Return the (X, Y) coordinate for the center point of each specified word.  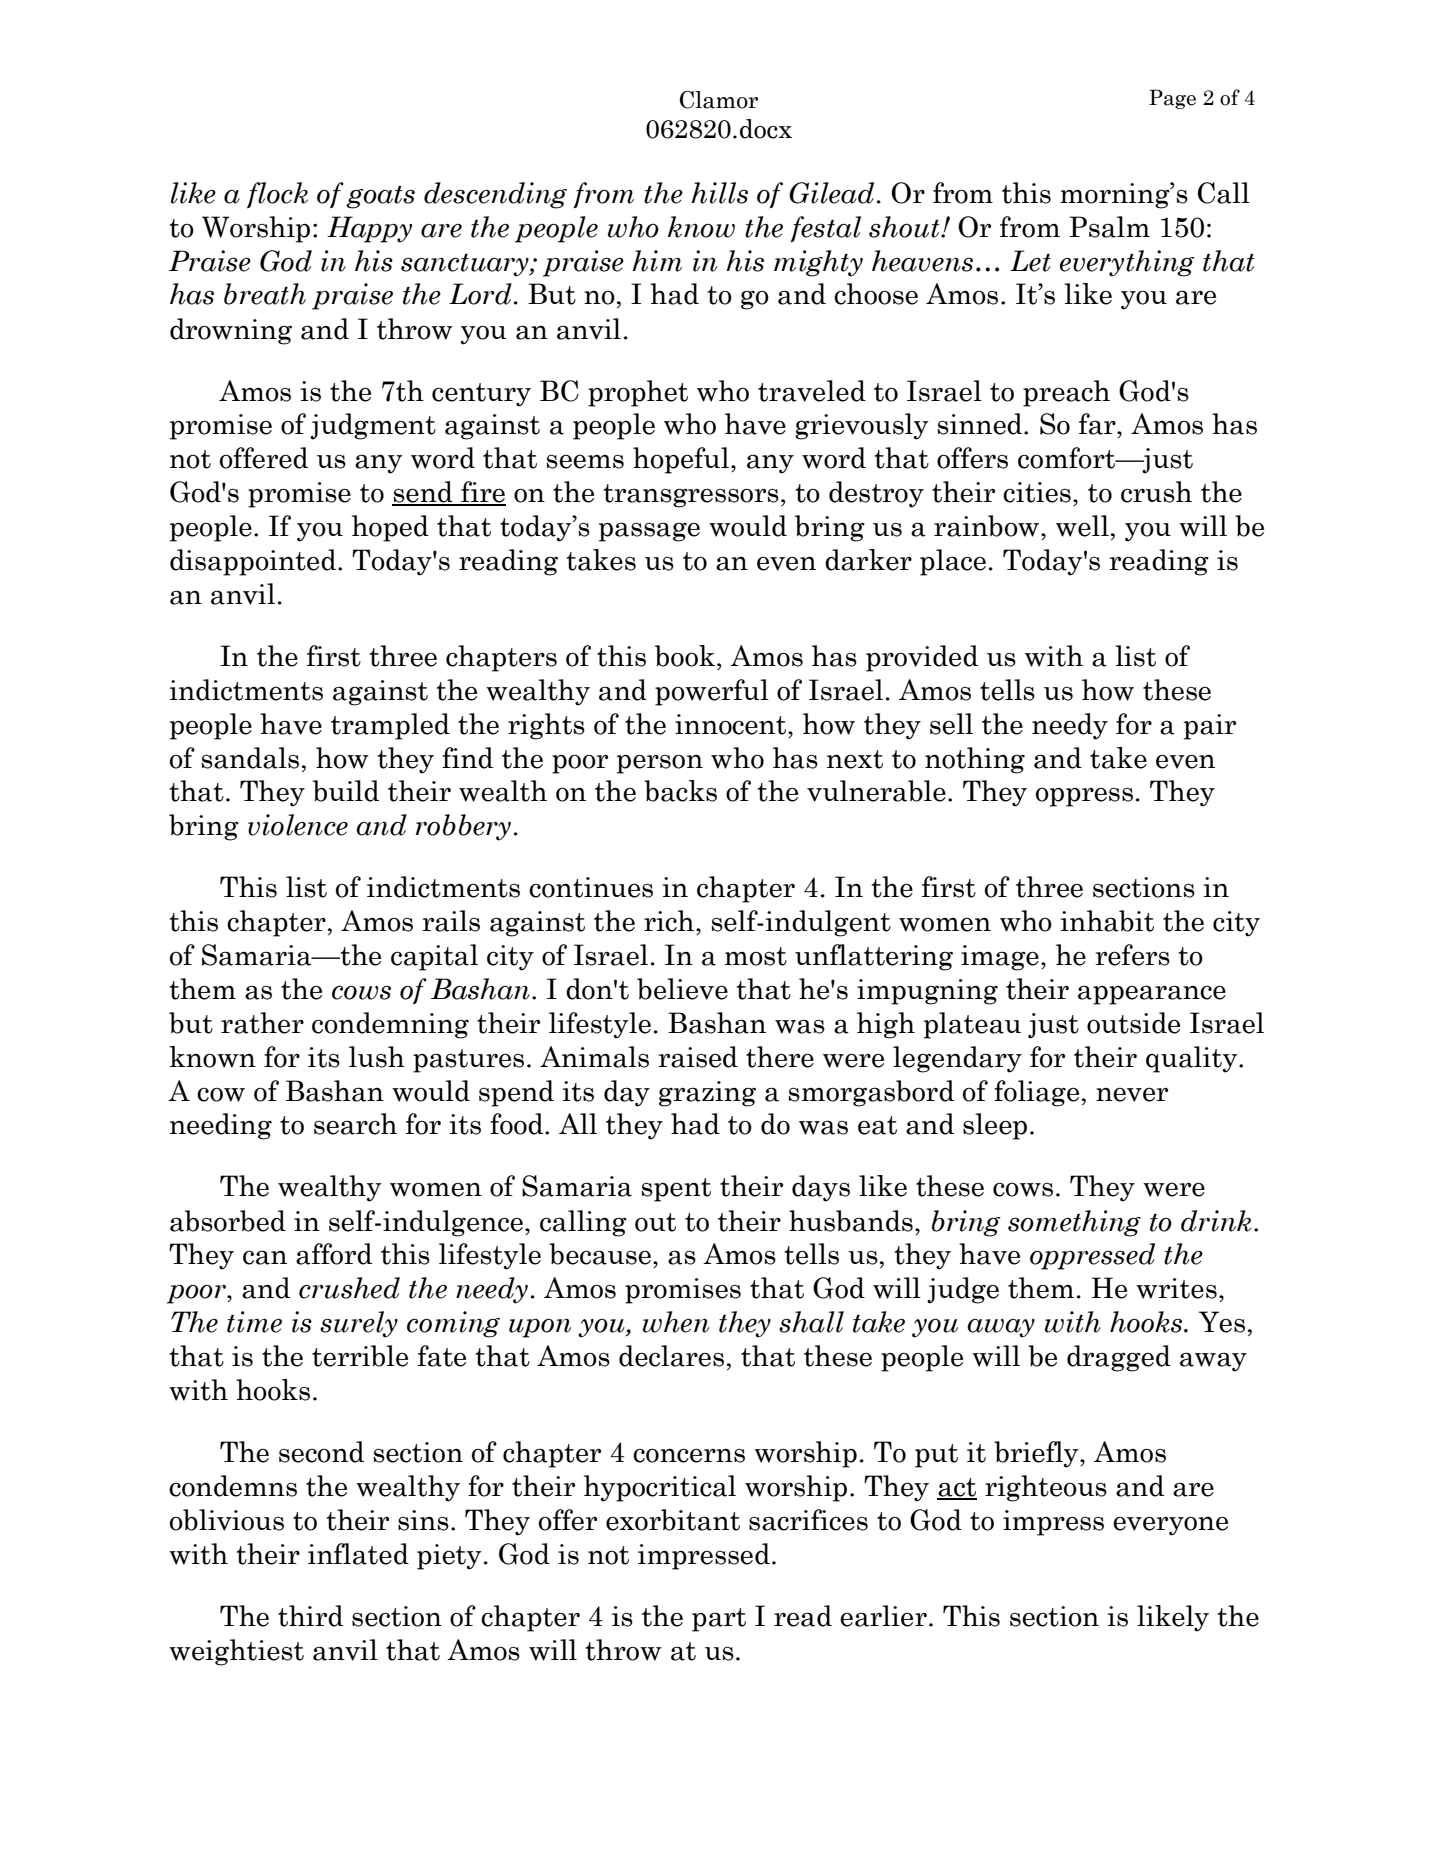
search (355, 1124)
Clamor (719, 100)
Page (1172, 99)
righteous (1046, 1488)
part (719, 1620)
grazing (707, 1094)
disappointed (254, 562)
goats (380, 197)
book (685, 656)
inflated (358, 1554)
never (1132, 1094)
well (1082, 526)
